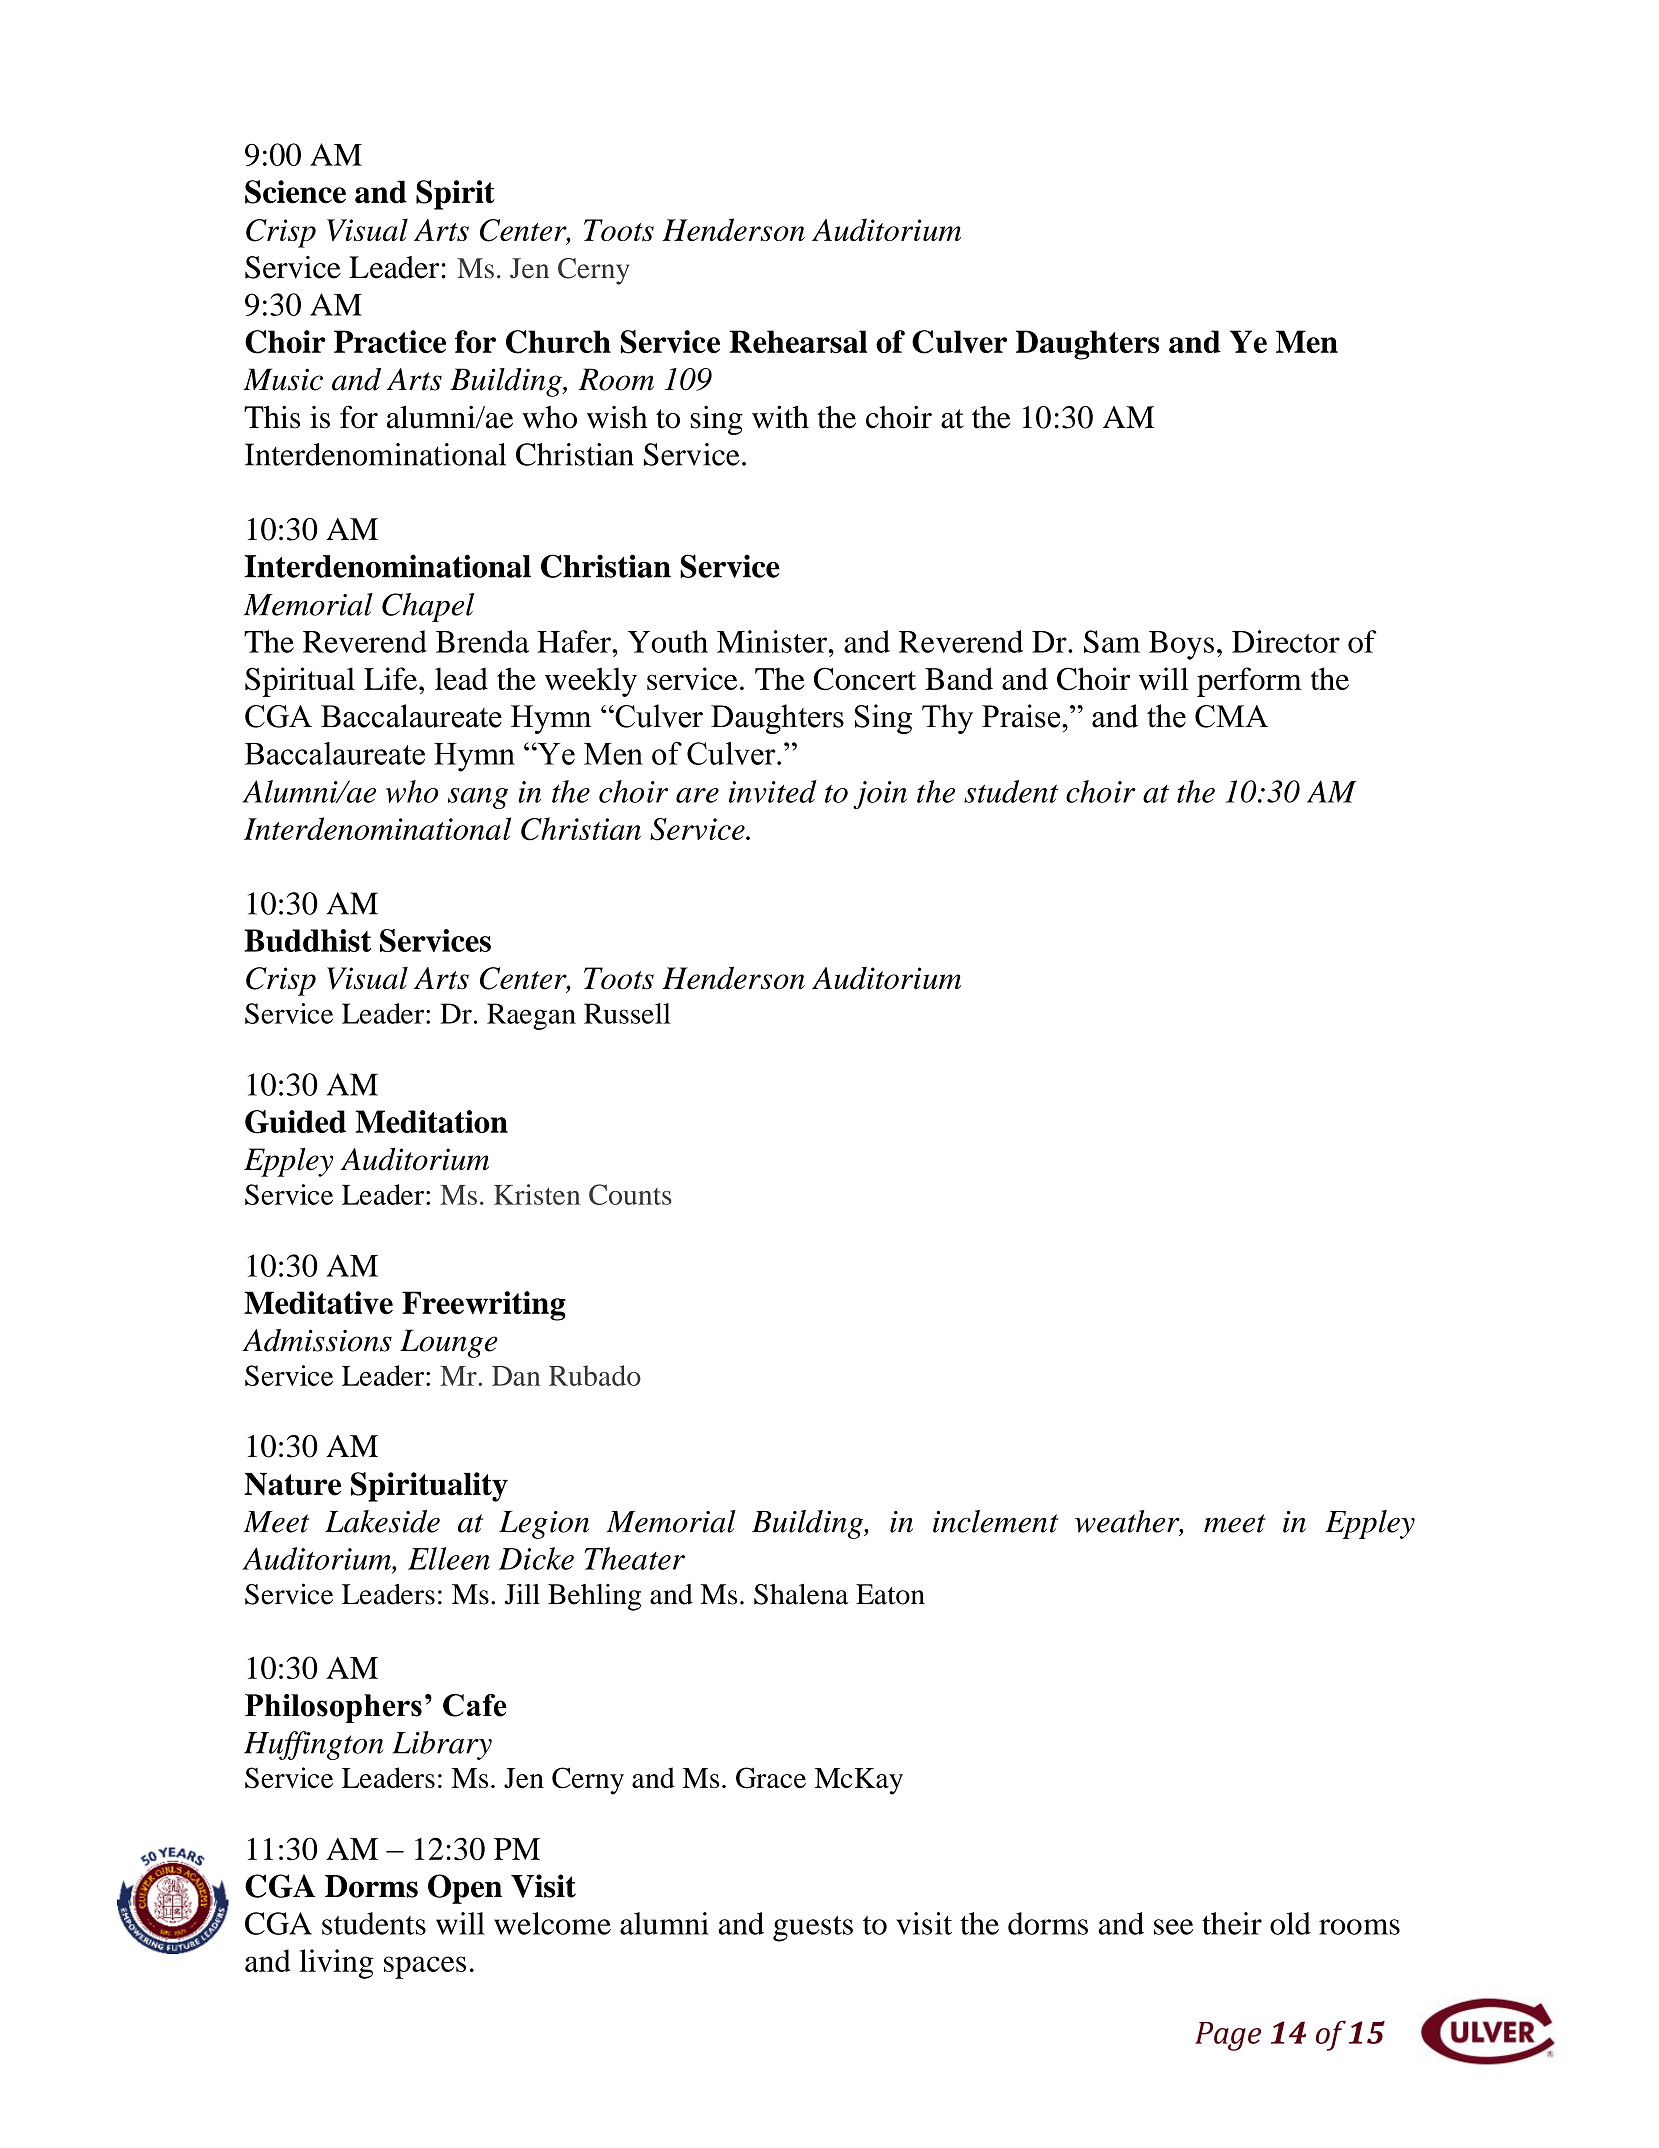  I want to click on CMA, so click(1231, 716).
